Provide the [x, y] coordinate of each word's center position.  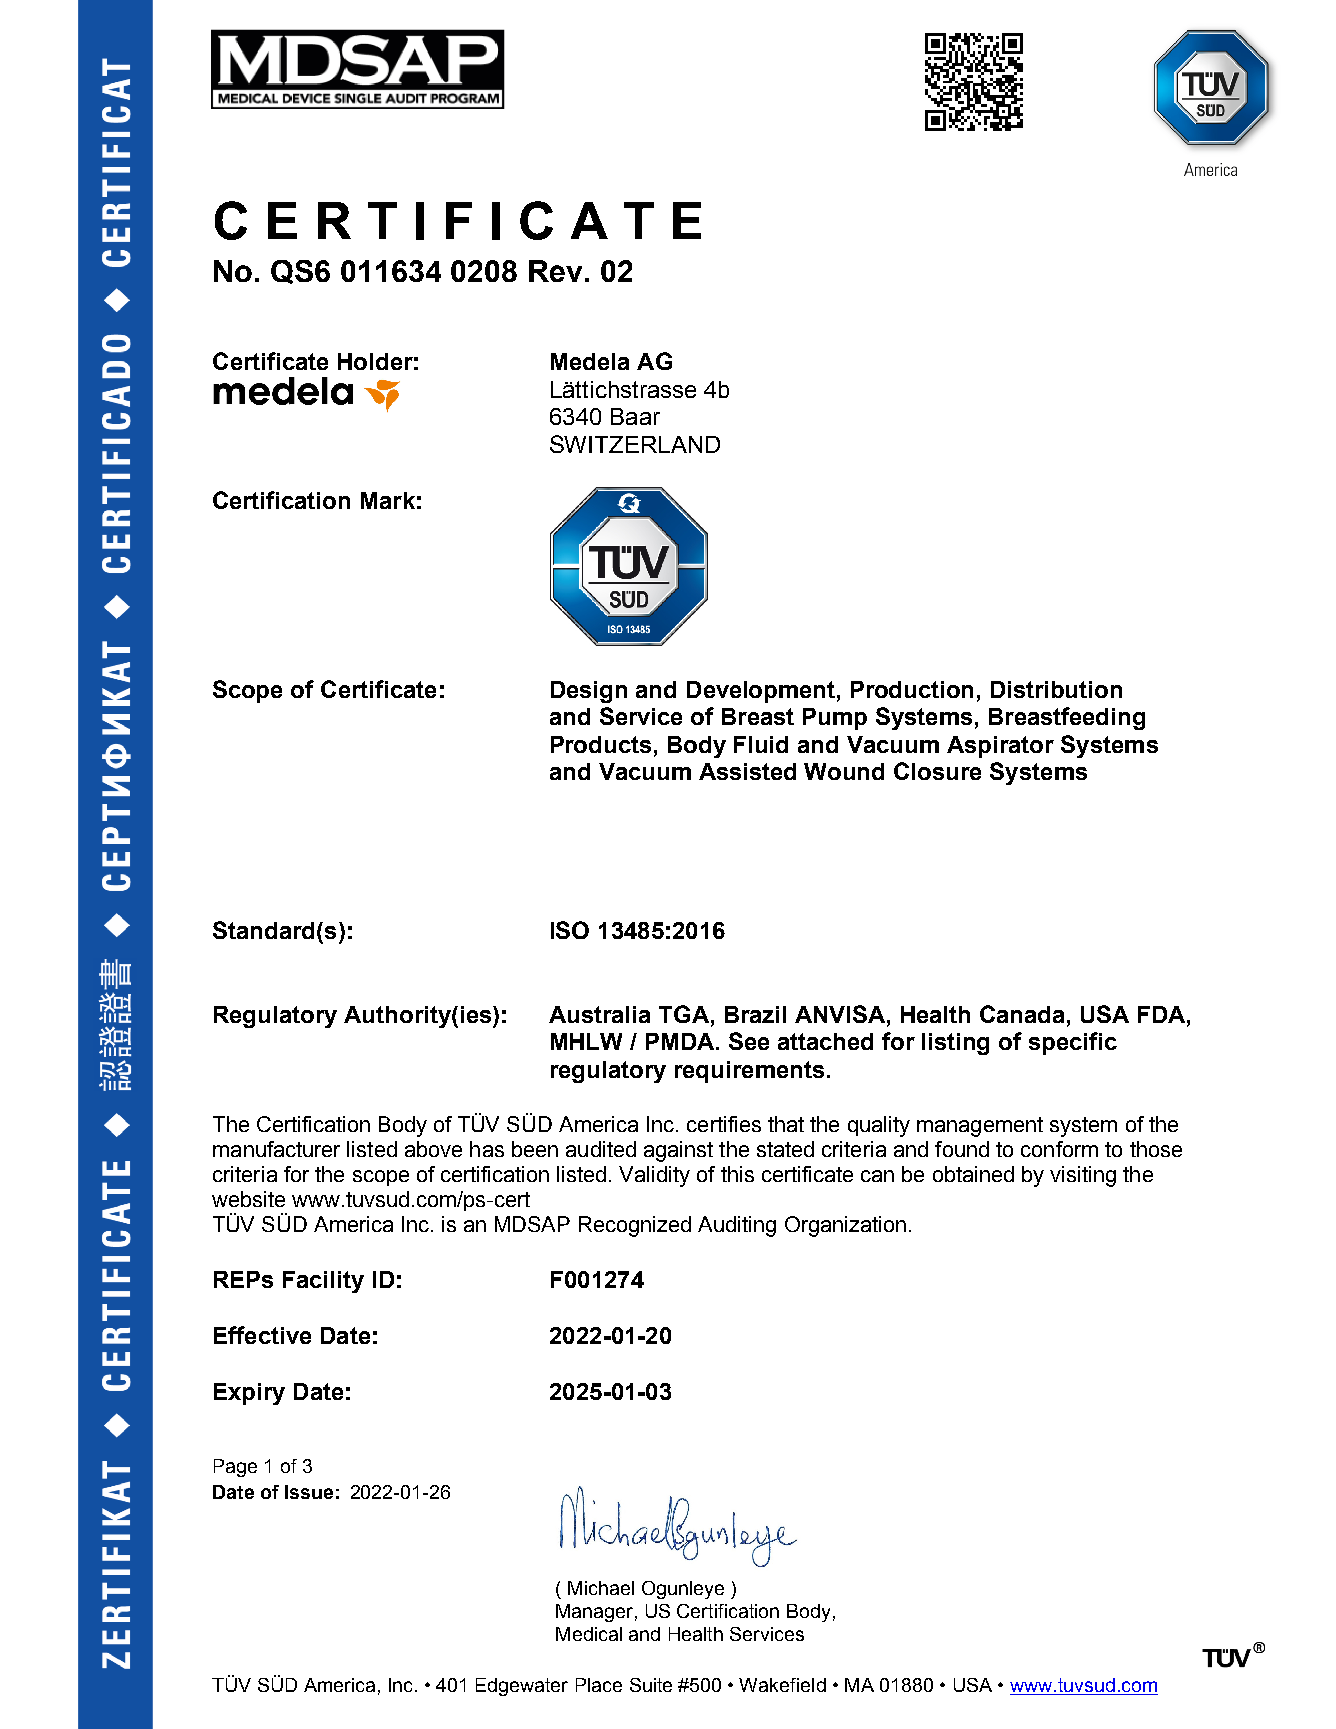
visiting [1083, 1176]
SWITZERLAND [635, 444]
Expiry [249, 1394]
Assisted [747, 771]
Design [589, 692]
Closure [937, 771]
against [678, 1151]
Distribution [1056, 689]
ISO [570, 930]
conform [1059, 1149]
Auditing [737, 1226]
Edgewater [522, 1687]
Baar [635, 416]
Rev [555, 271]
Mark [388, 500]
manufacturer [276, 1149]
